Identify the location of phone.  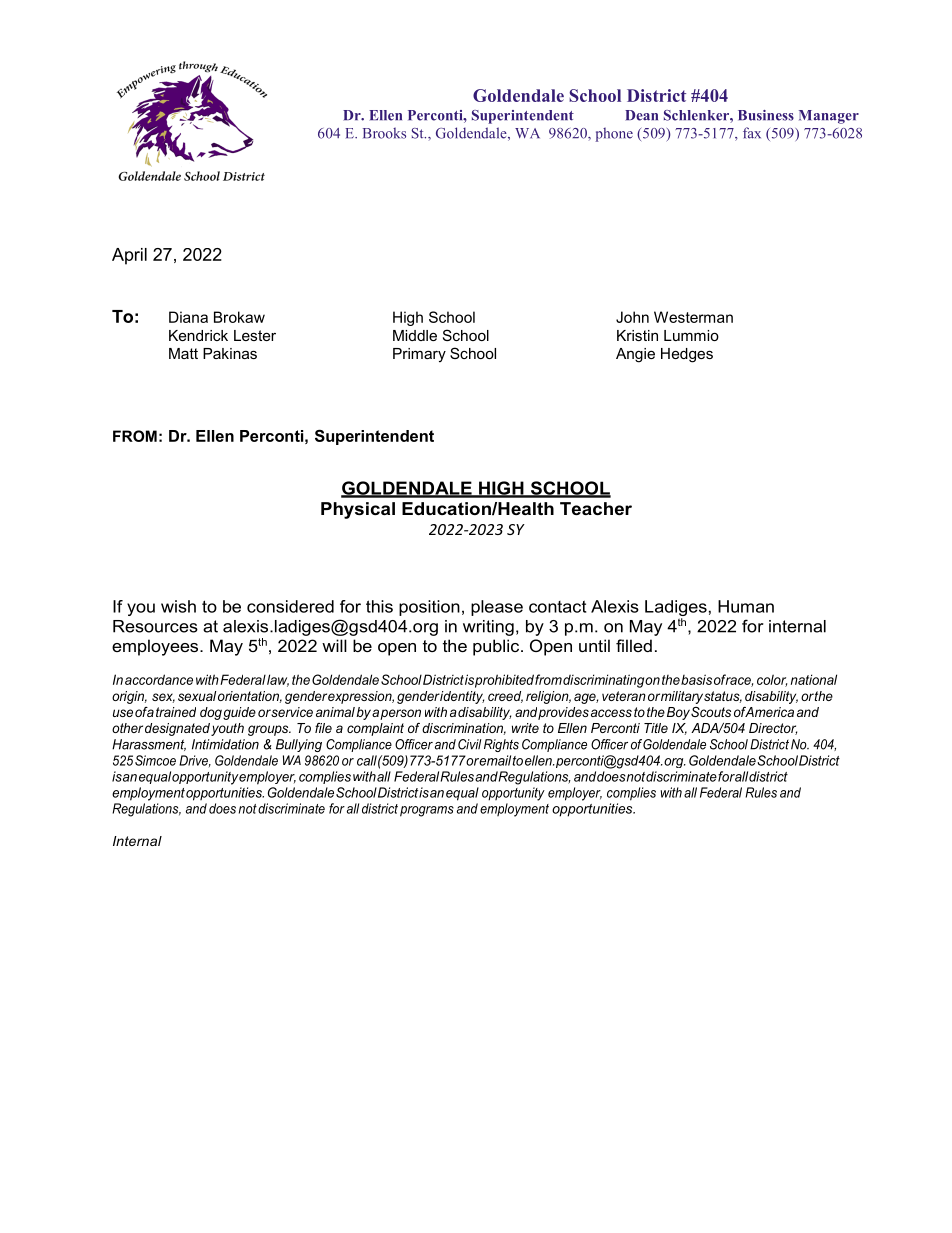
(614, 134).
